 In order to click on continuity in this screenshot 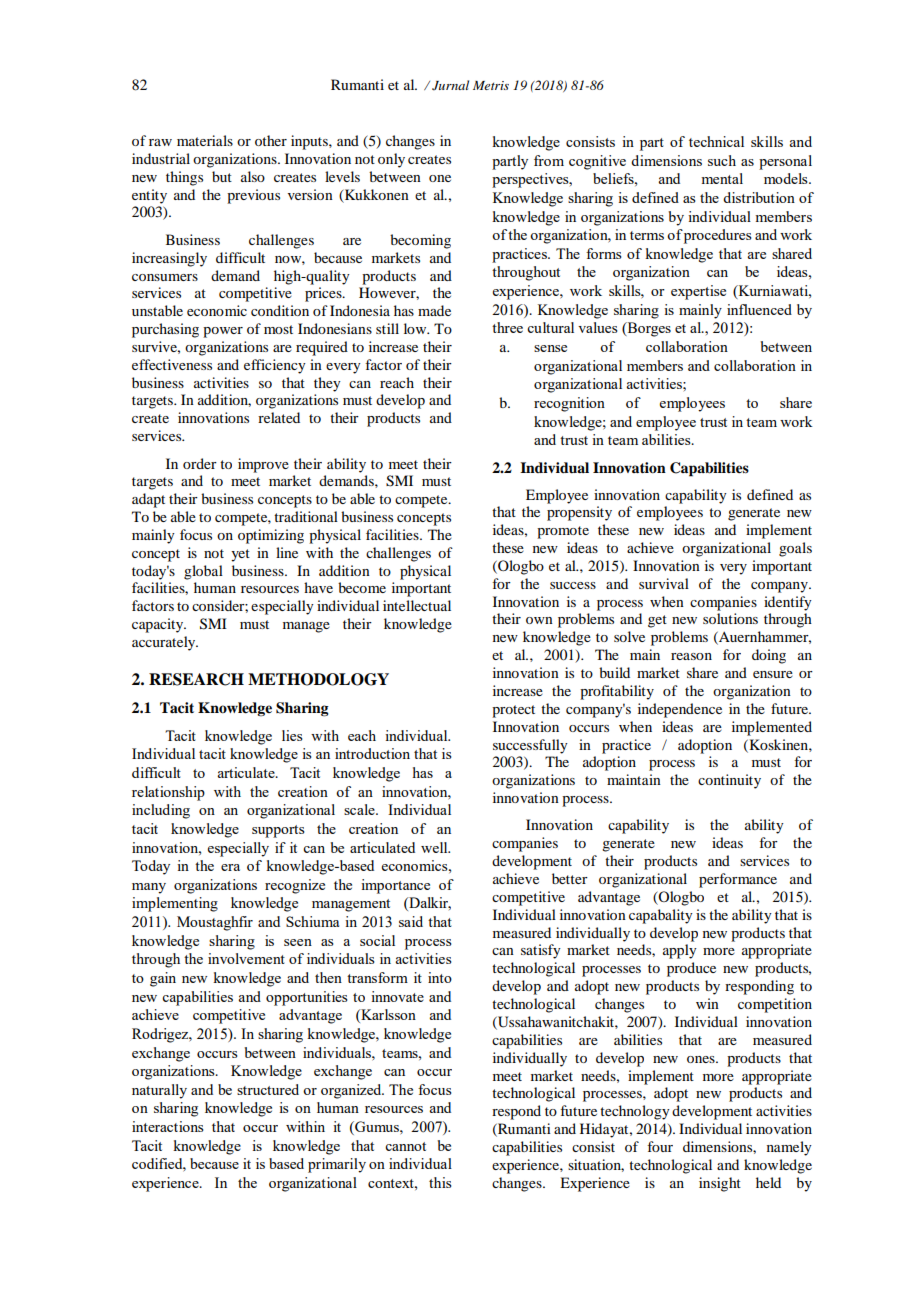, I will do `click(729, 781)`.
